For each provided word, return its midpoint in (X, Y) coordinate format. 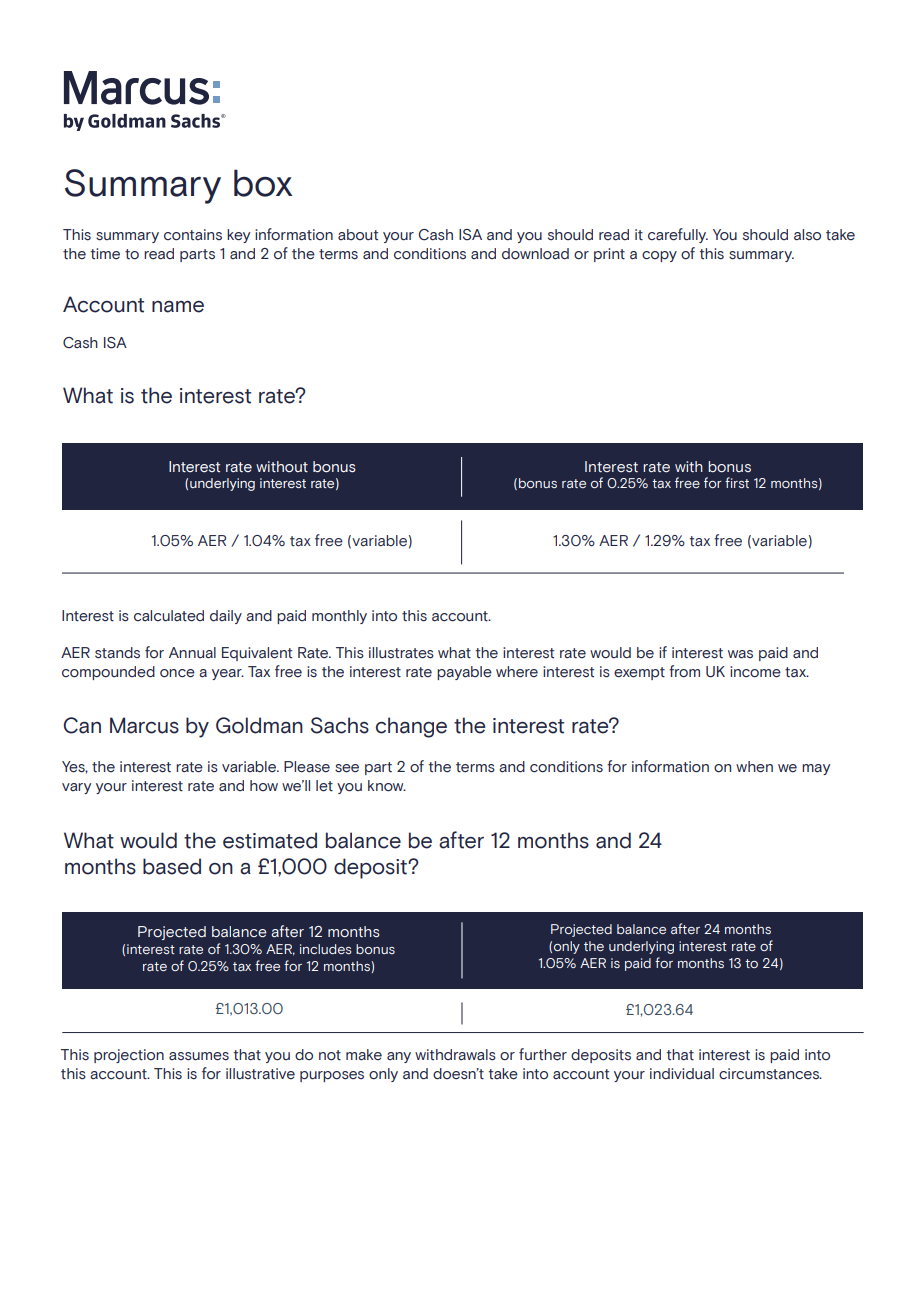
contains (193, 235)
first (737, 482)
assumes (199, 1056)
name (178, 307)
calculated (169, 616)
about (358, 234)
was (740, 654)
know (387, 786)
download (535, 254)
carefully (678, 235)
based (172, 866)
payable (464, 673)
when (754, 767)
